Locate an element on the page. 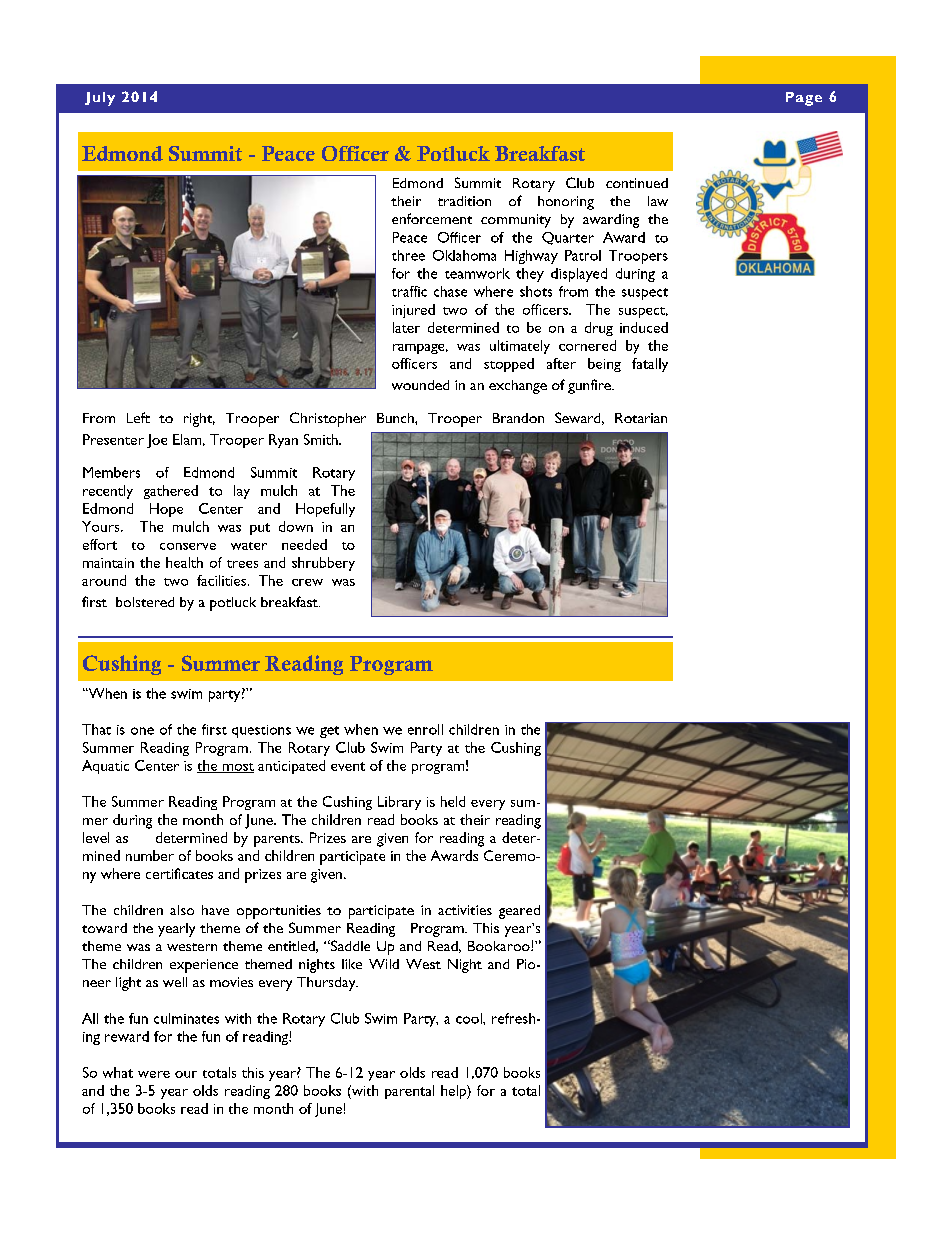 This image has height=1233, width=952. Brandon is located at coordinates (518, 418).
